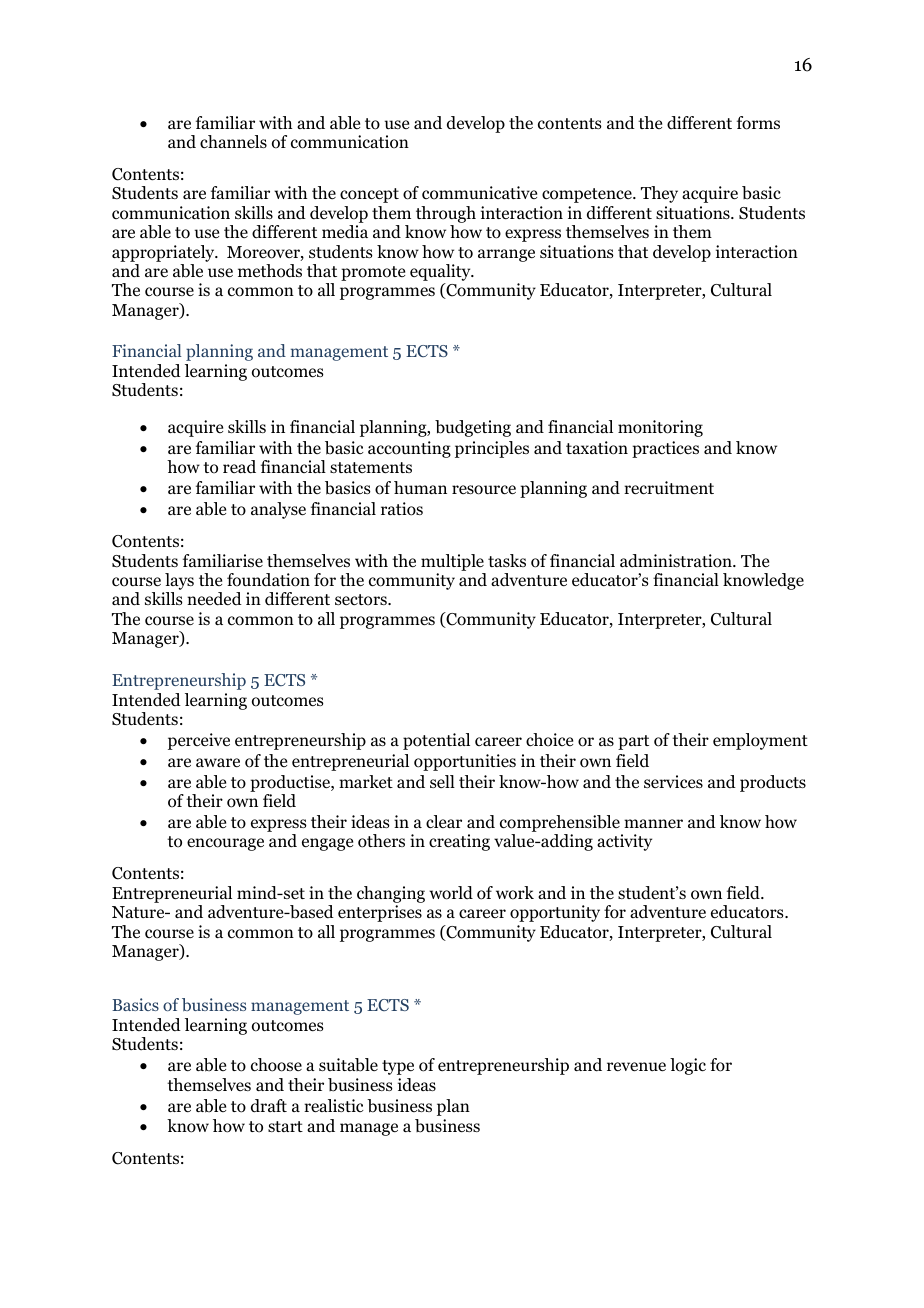 This document has width=924, height=1308. What do you see at coordinates (269, 1106) in the document?
I see `draft` at bounding box center [269, 1106].
